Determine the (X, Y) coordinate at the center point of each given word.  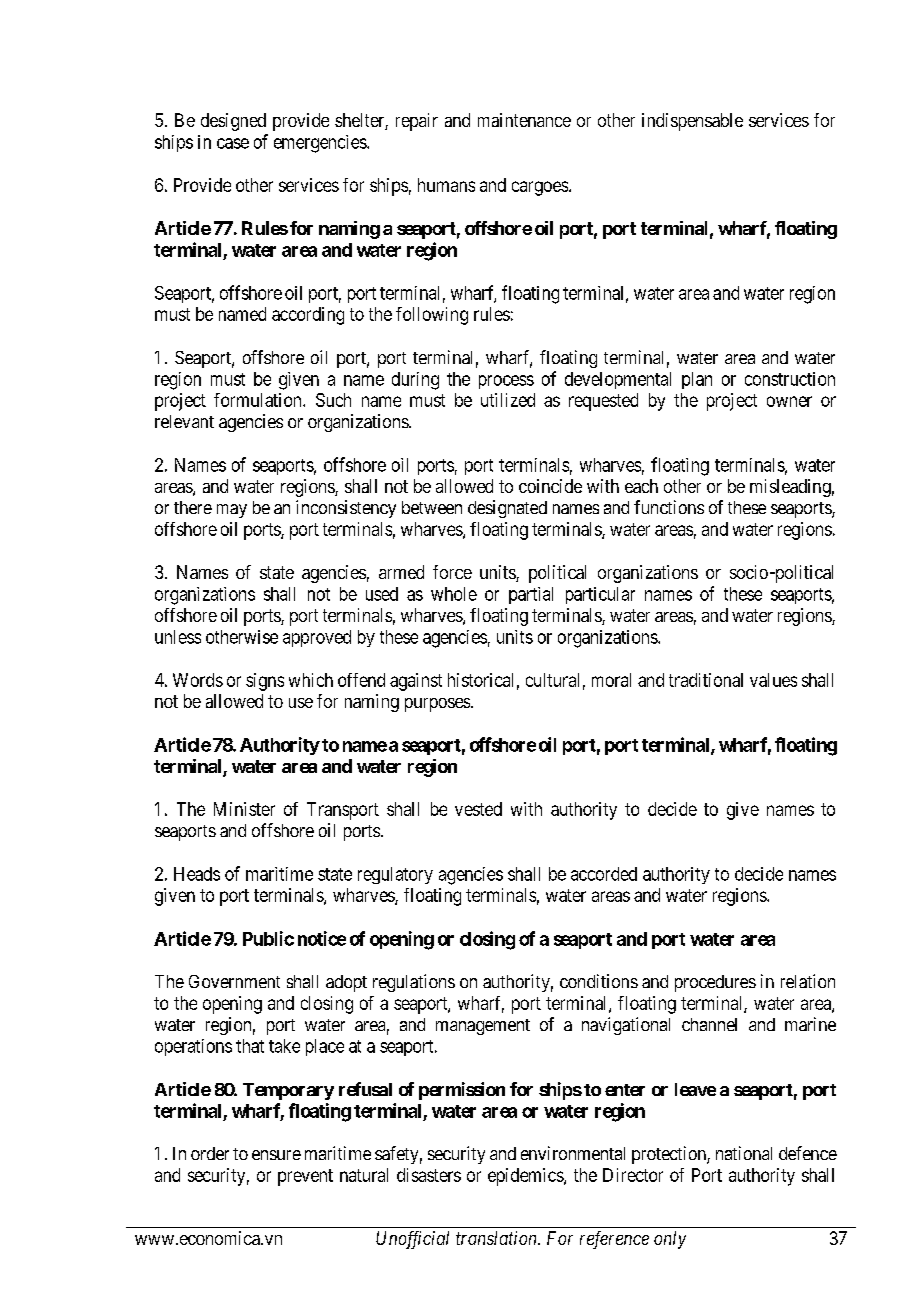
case (233, 143)
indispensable (692, 122)
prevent (305, 1177)
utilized (508, 400)
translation (497, 1238)
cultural (552, 680)
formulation (259, 400)
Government (234, 981)
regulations (414, 983)
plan (697, 380)
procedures (715, 983)
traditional (706, 680)
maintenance (524, 120)
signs (265, 682)
